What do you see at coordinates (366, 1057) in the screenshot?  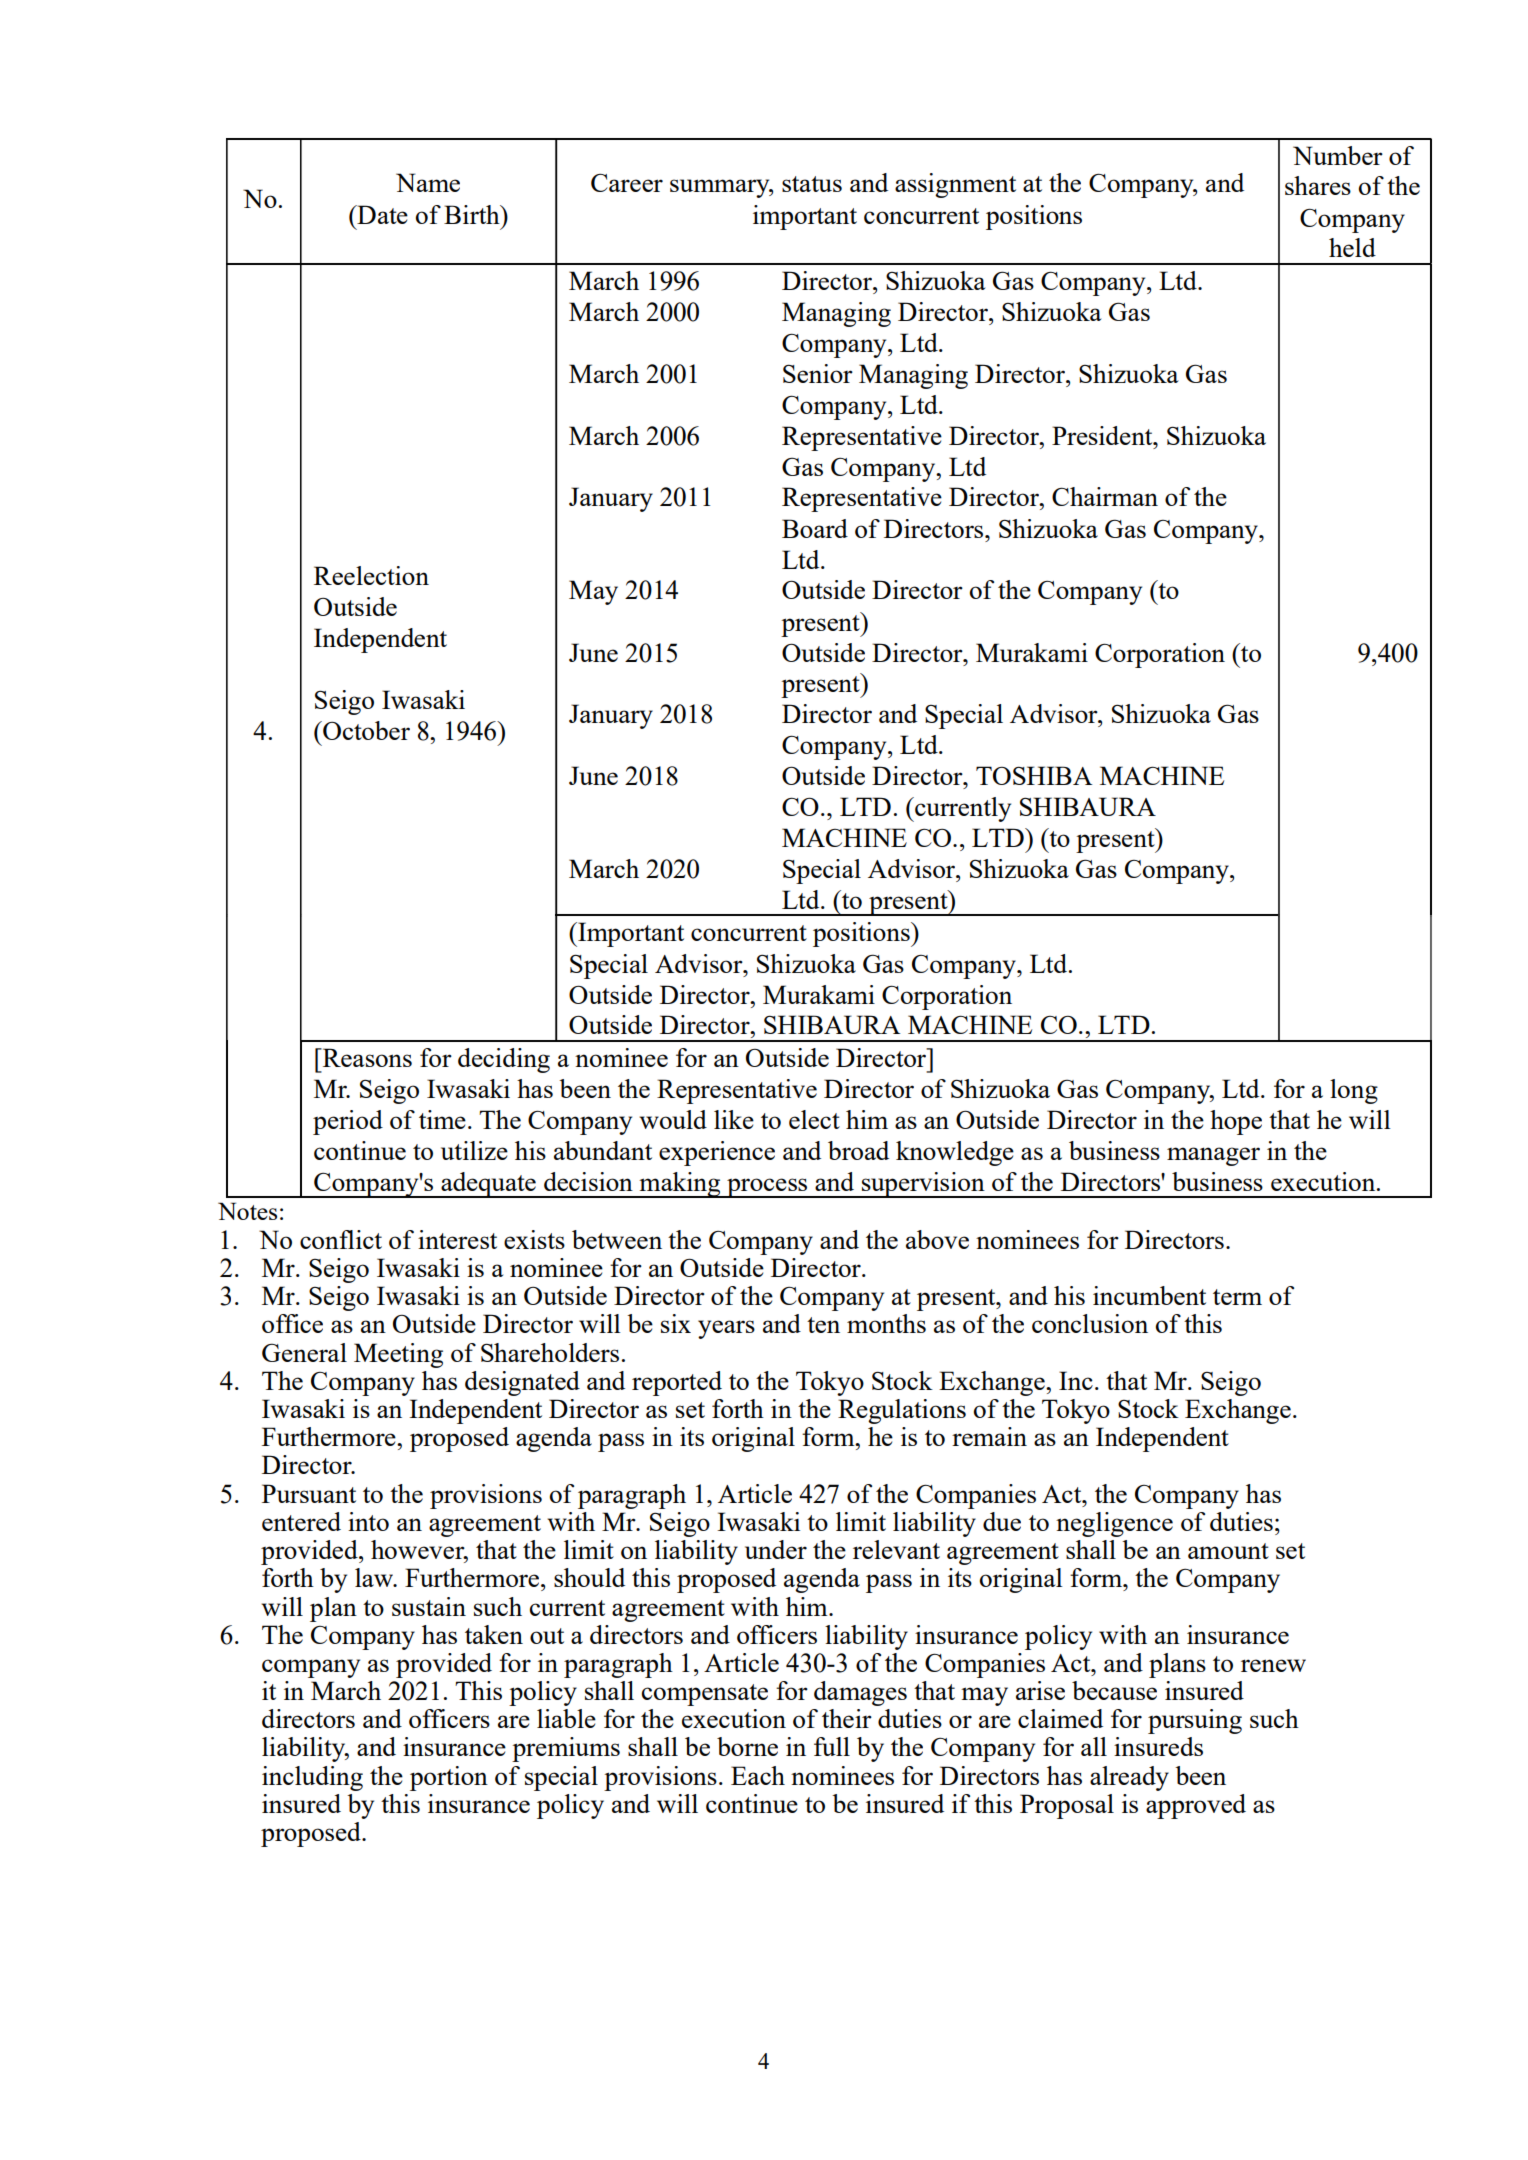 I see `Reasons` at bounding box center [366, 1057].
